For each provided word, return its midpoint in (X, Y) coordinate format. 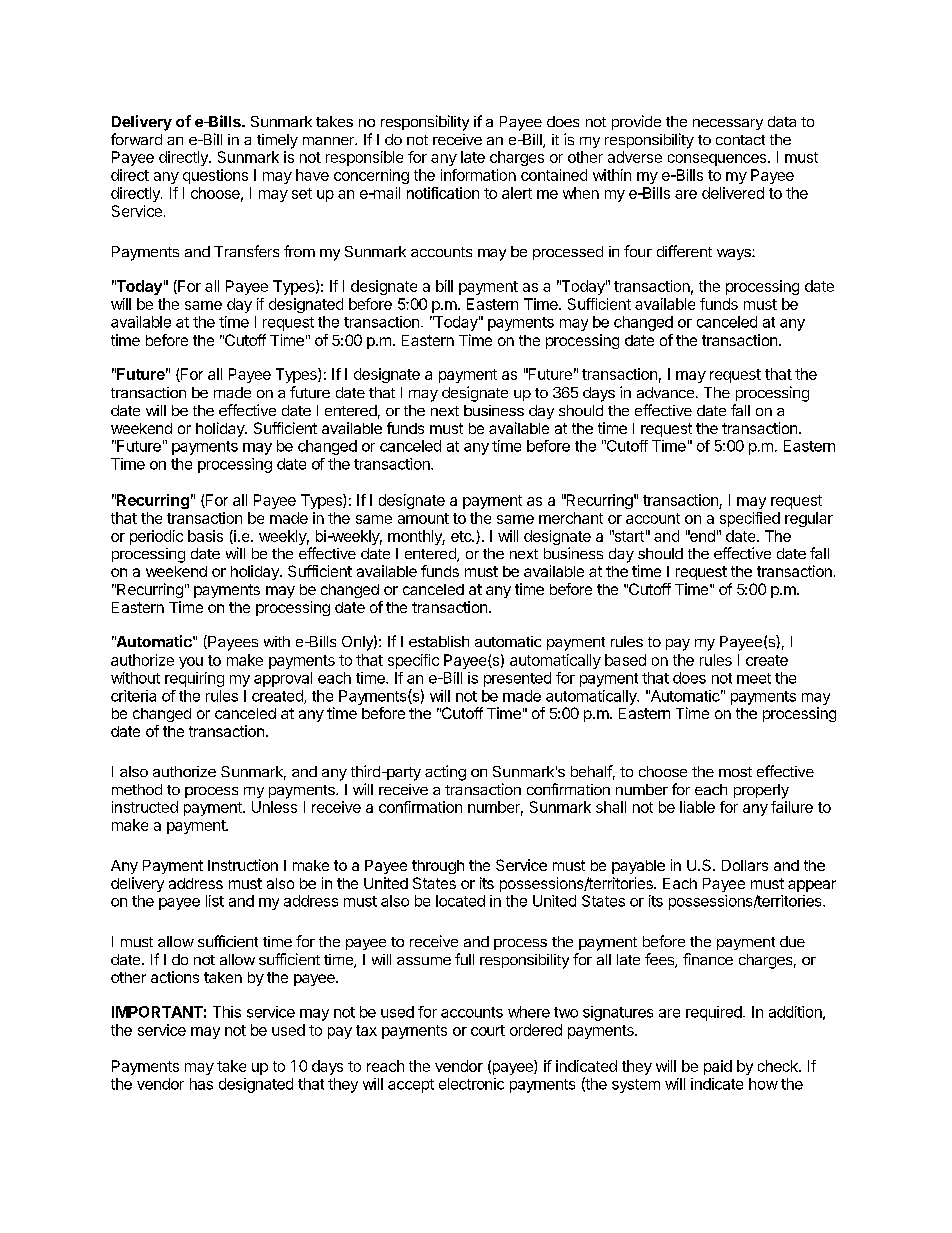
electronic (471, 1084)
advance (665, 392)
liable (697, 807)
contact (740, 140)
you (191, 663)
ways (735, 254)
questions (215, 176)
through (438, 867)
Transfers (246, 251)
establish (439, 641)
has (201, 1084)
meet (754, 678)
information (478, 175)
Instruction (243, 865)
